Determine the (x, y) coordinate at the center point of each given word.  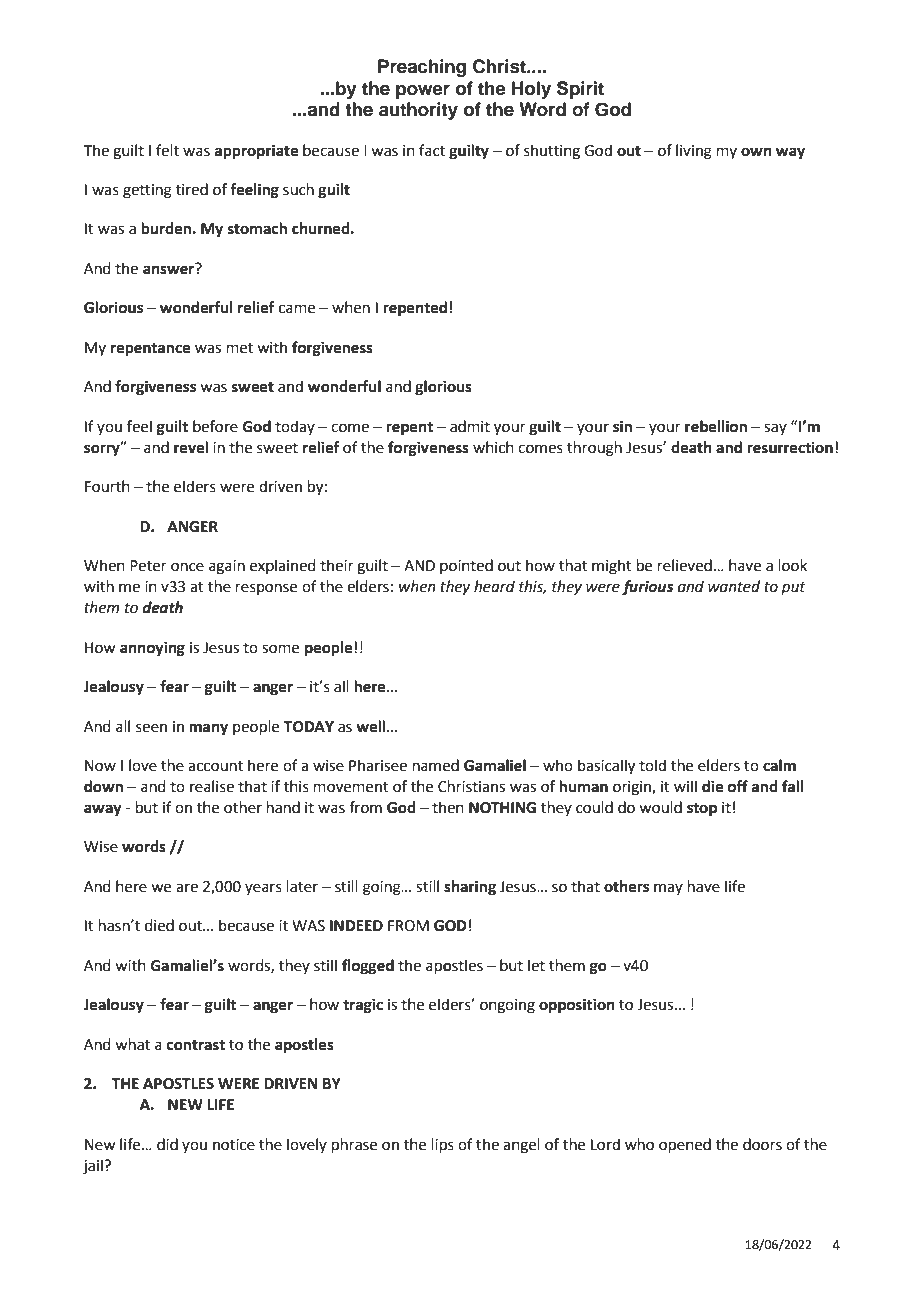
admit (470, 426)
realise (212, 786)
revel (191, 447)
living (694, 152)
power (423, 92)
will (685, 786)
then (448, 807)
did (167, 1144)
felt (167, 150)
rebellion (716, 426)
